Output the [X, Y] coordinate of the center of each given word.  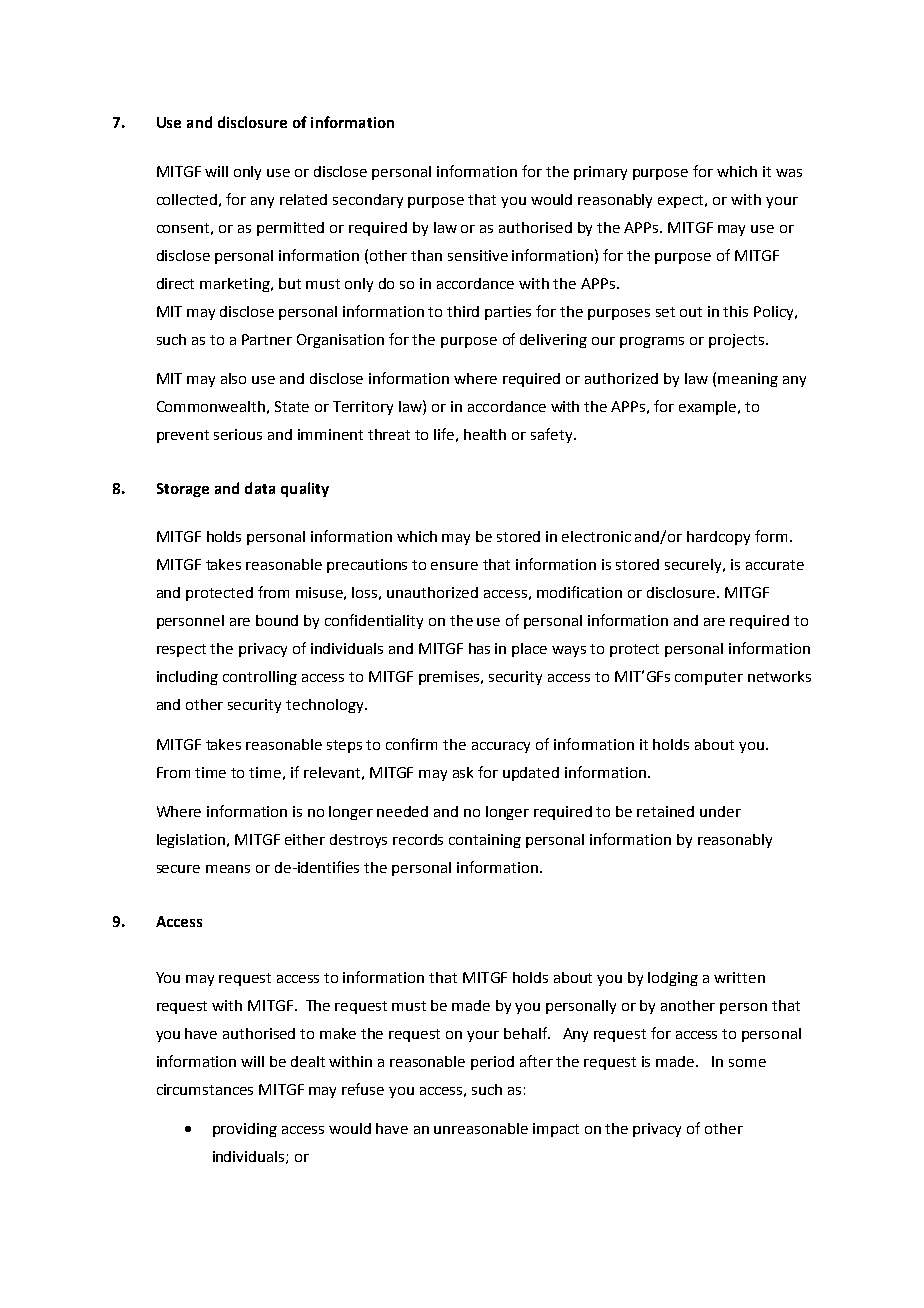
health [485, 434]
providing [245, 1130]
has [479, 648]
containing [485, 841]
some [747, 1063]
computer [709, 678]
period [492, 1063]
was [789, 173]
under [720, 811]
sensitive [478, 255]
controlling [260, 678]
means [228, 869]
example [709, 408]
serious [238, 434]
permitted [290, 229]
